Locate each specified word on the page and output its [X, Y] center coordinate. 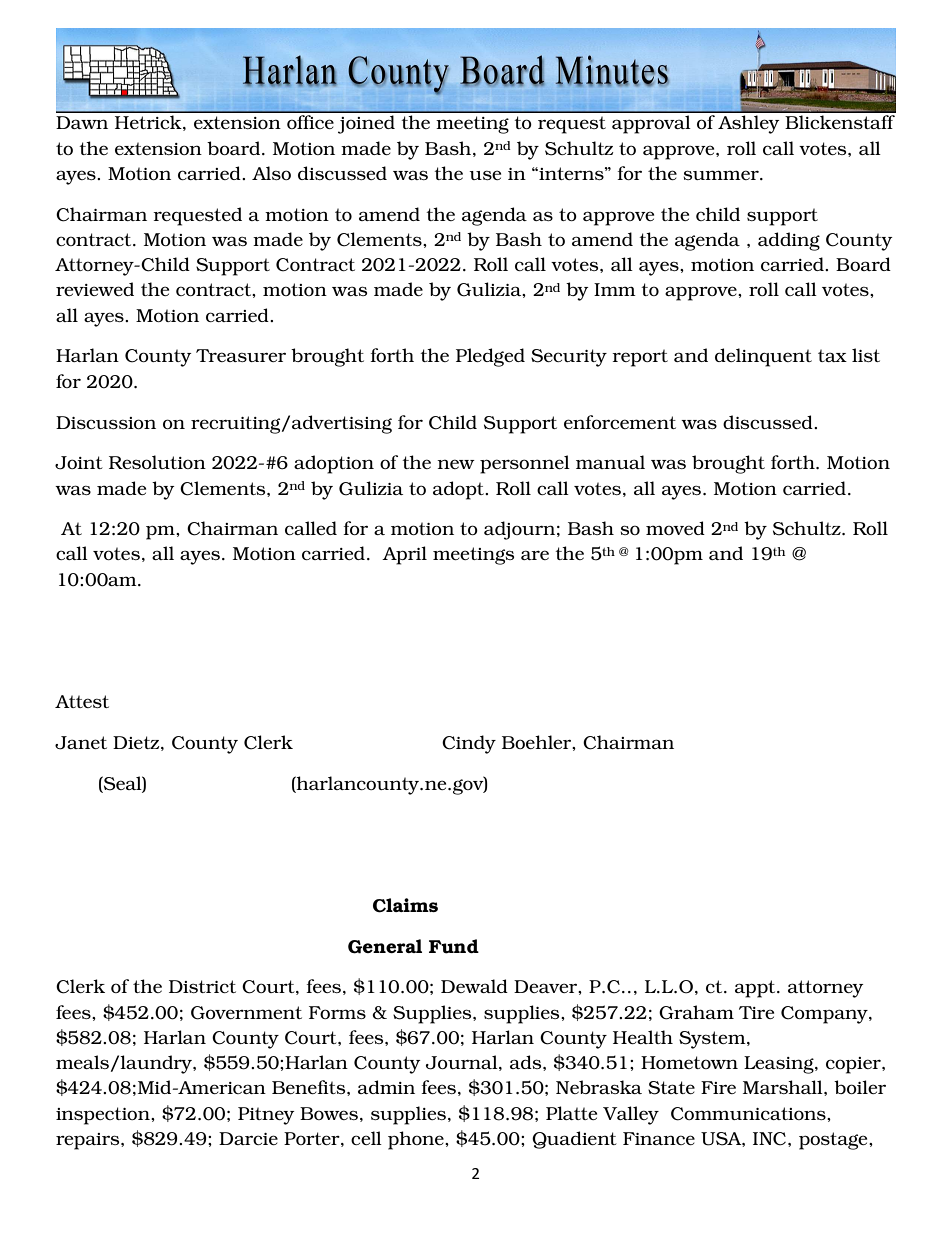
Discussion [106, 422]
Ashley [749, 124]
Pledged [490, 357]
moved [675, 528]
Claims [405, 905]
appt [756, 989]
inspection [104, 1116]
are [535, 555]
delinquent [763, 357]
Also [271, 173]
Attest [82, 701]
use [485, 175]
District [202, 986]
